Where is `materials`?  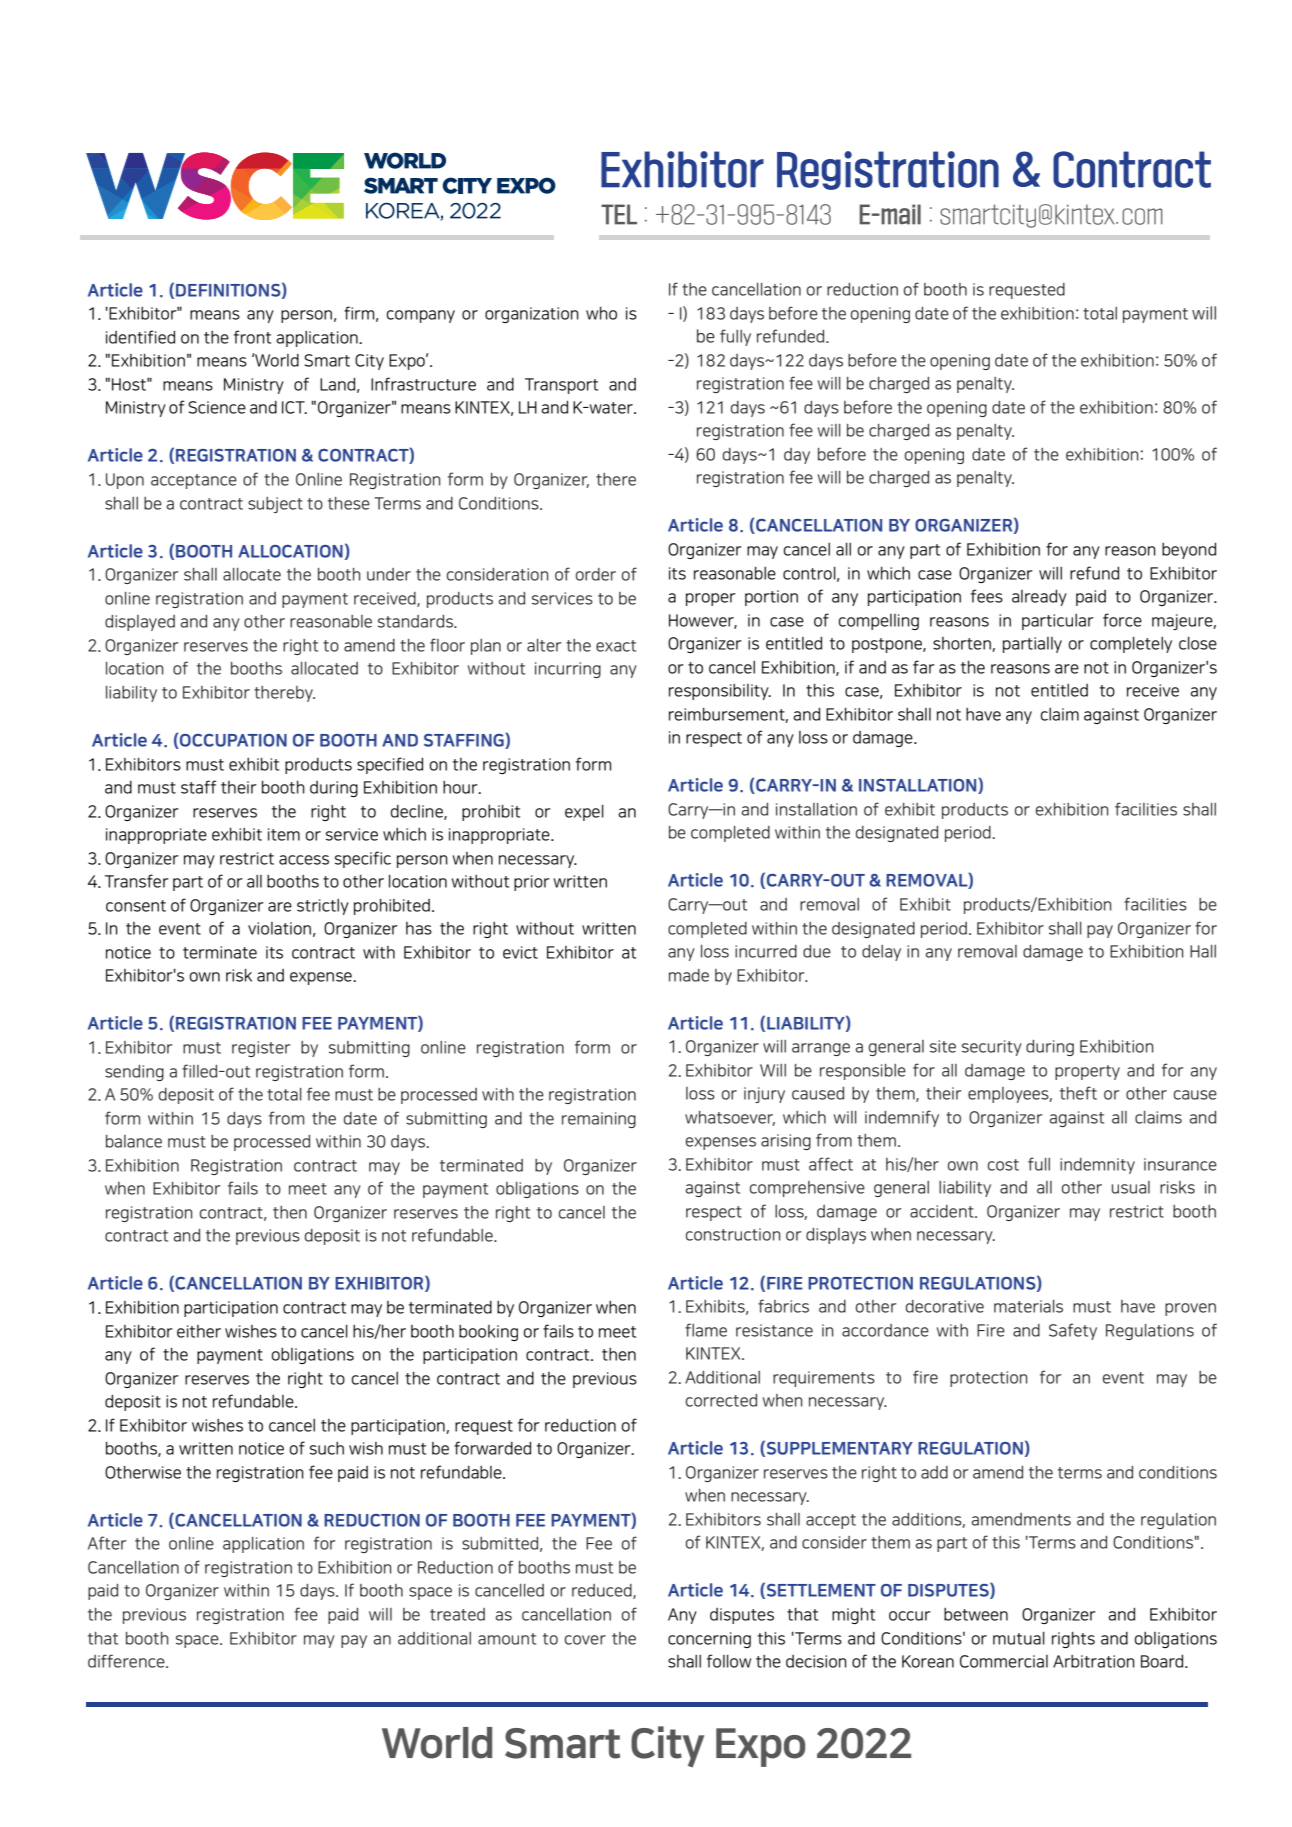
materials is located at coordinates (1028, 1306).
